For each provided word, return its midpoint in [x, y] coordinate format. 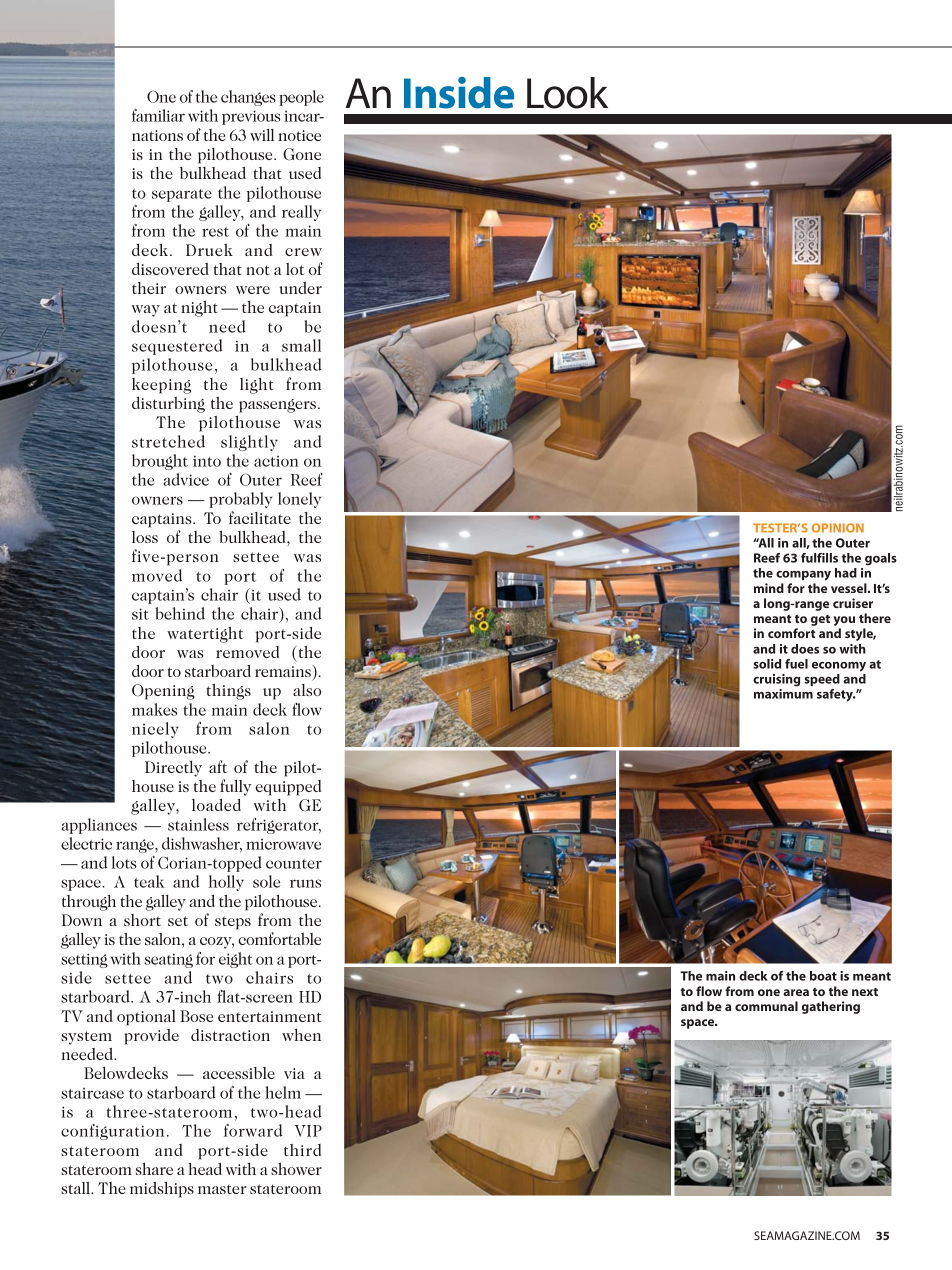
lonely [299, 500]
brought [160, 462]
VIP [308, 1131]
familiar [158, 115]
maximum [783, 694]
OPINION [838, 528]
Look [567, 93]
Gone [302, 154]
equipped [288, 788]
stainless [198, 824]
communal [766, 1006]
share [154, 1169]
